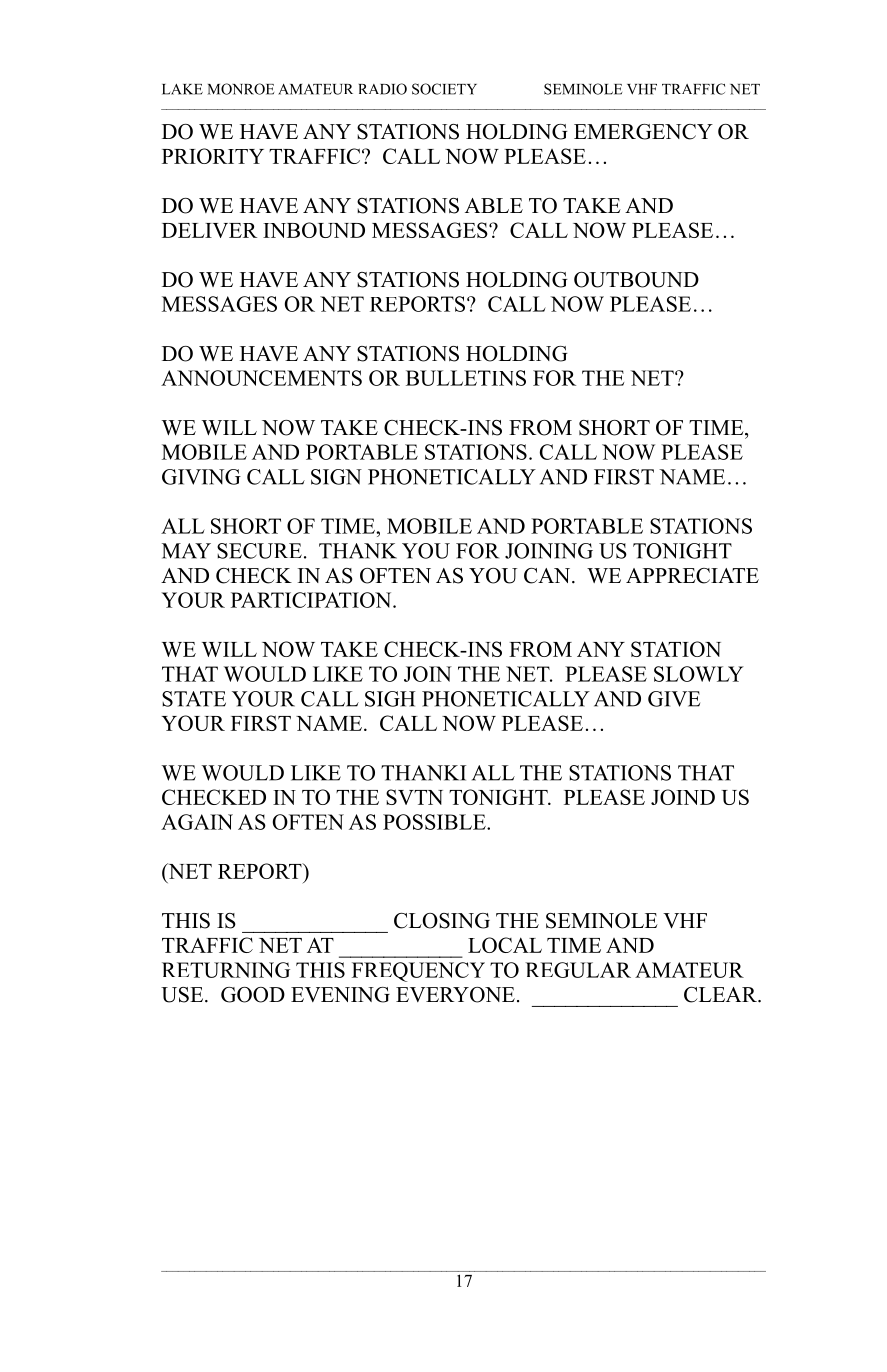 The image size is (887, 1372). Describe the element at coordinates (721, 995) in the screenshot. I see `CLEAR` at that location.
